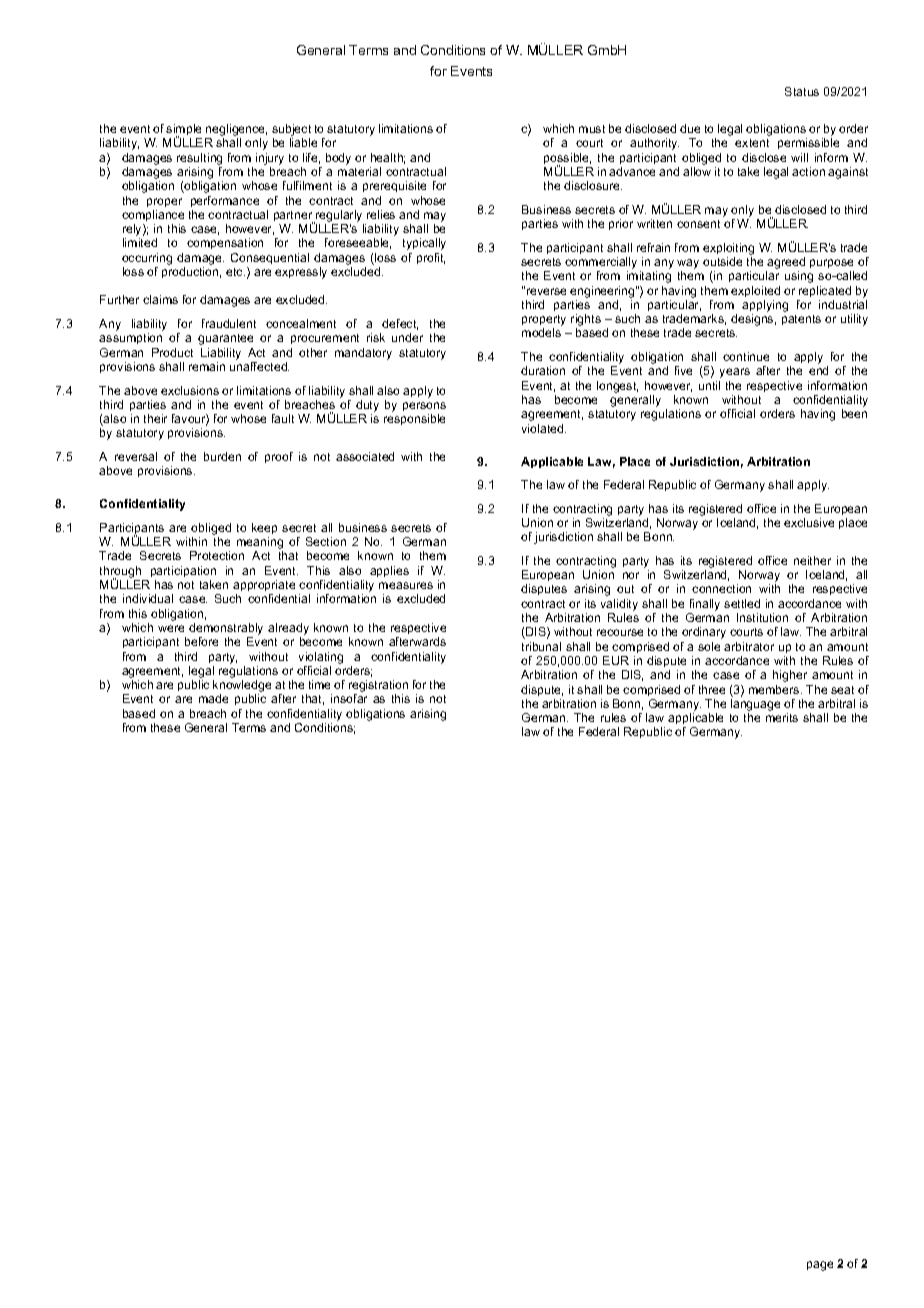 The height and width of the page is (1308, 924). What do you see at coordinates (349, 698) in the page?
I see `insofar` at bounding box center [349, 698].
